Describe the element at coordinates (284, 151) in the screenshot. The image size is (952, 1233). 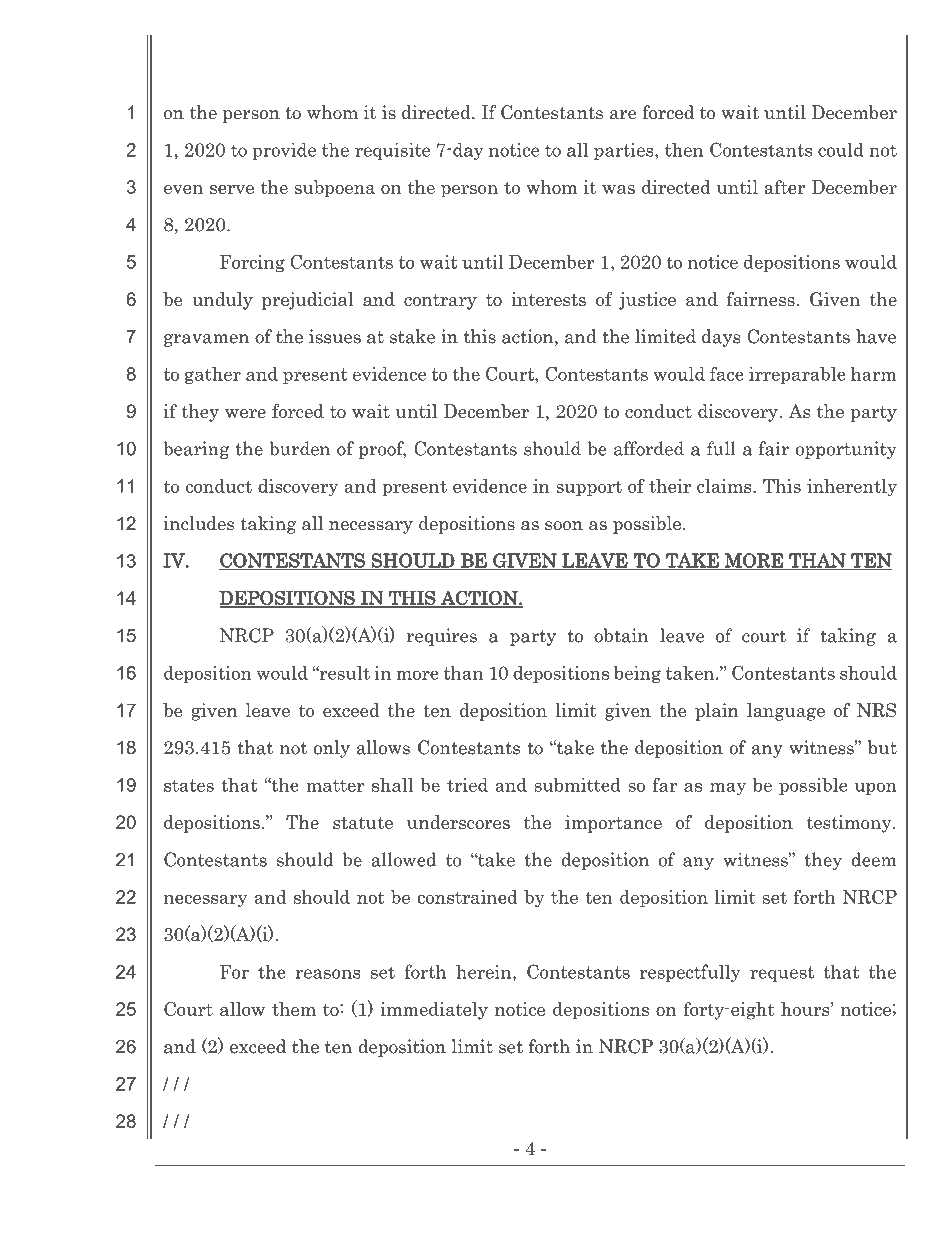
I see `provide` at that location.
